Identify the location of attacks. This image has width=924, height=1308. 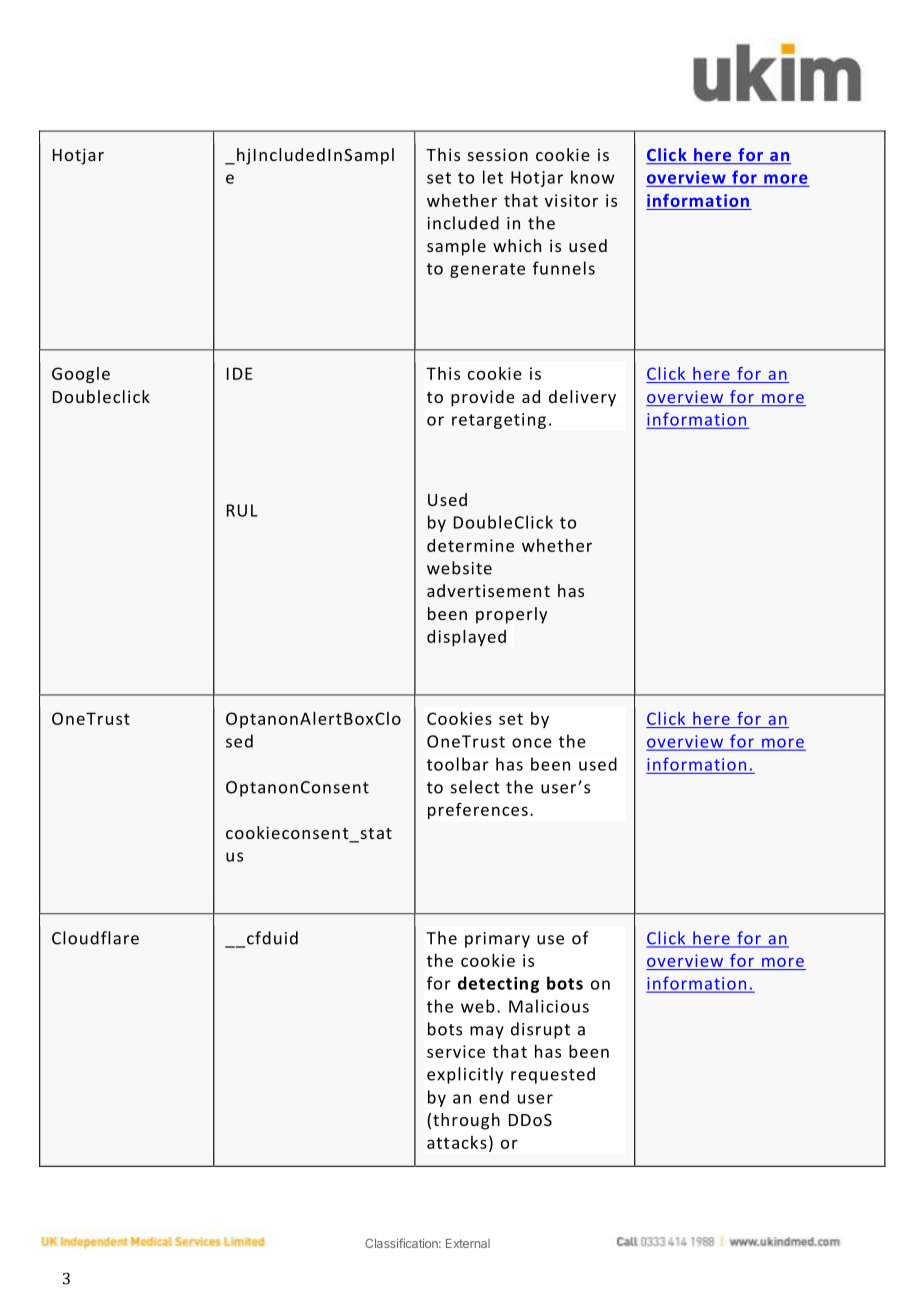
(457, 1142).
